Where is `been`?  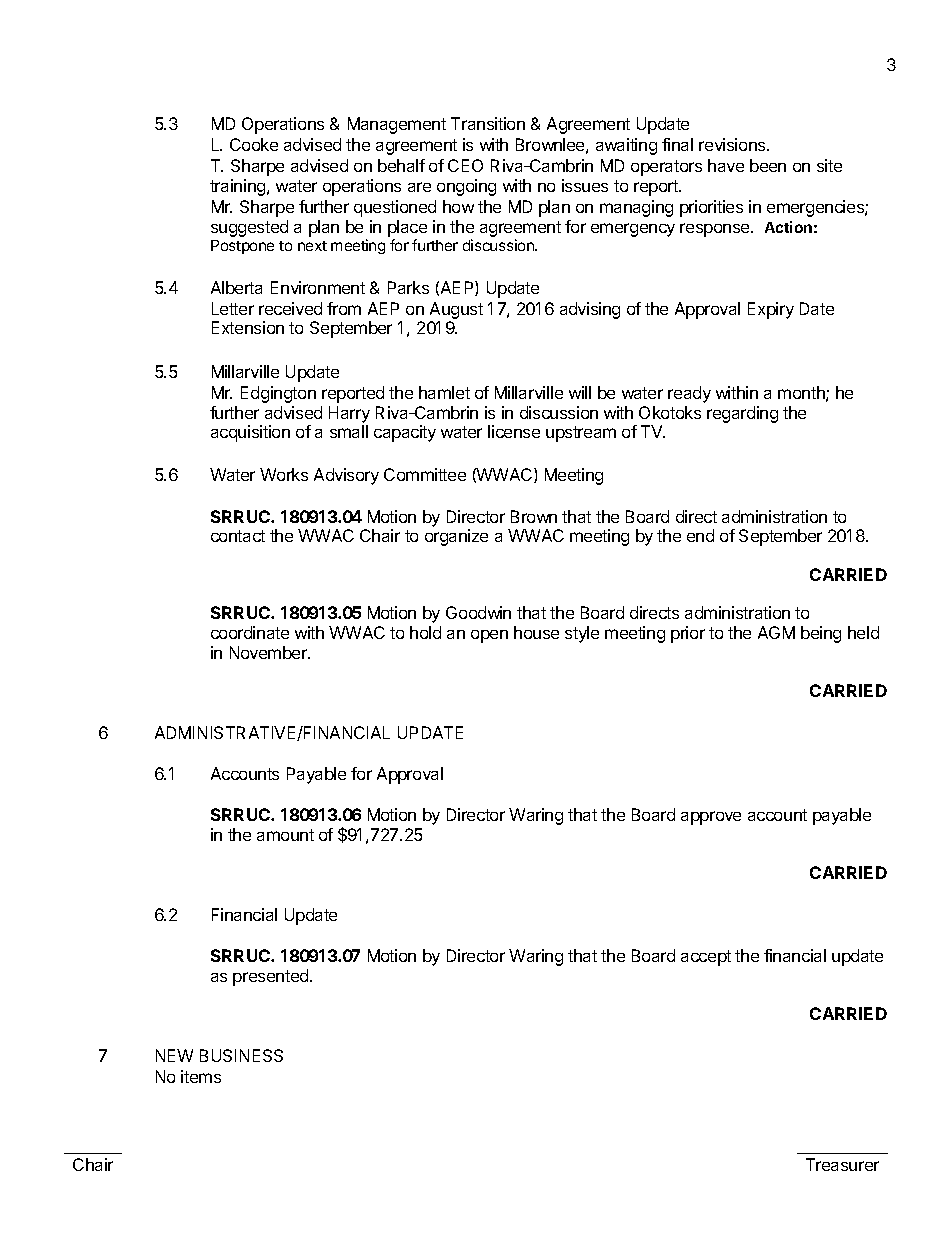 been is located at coordinates (768, 165).
